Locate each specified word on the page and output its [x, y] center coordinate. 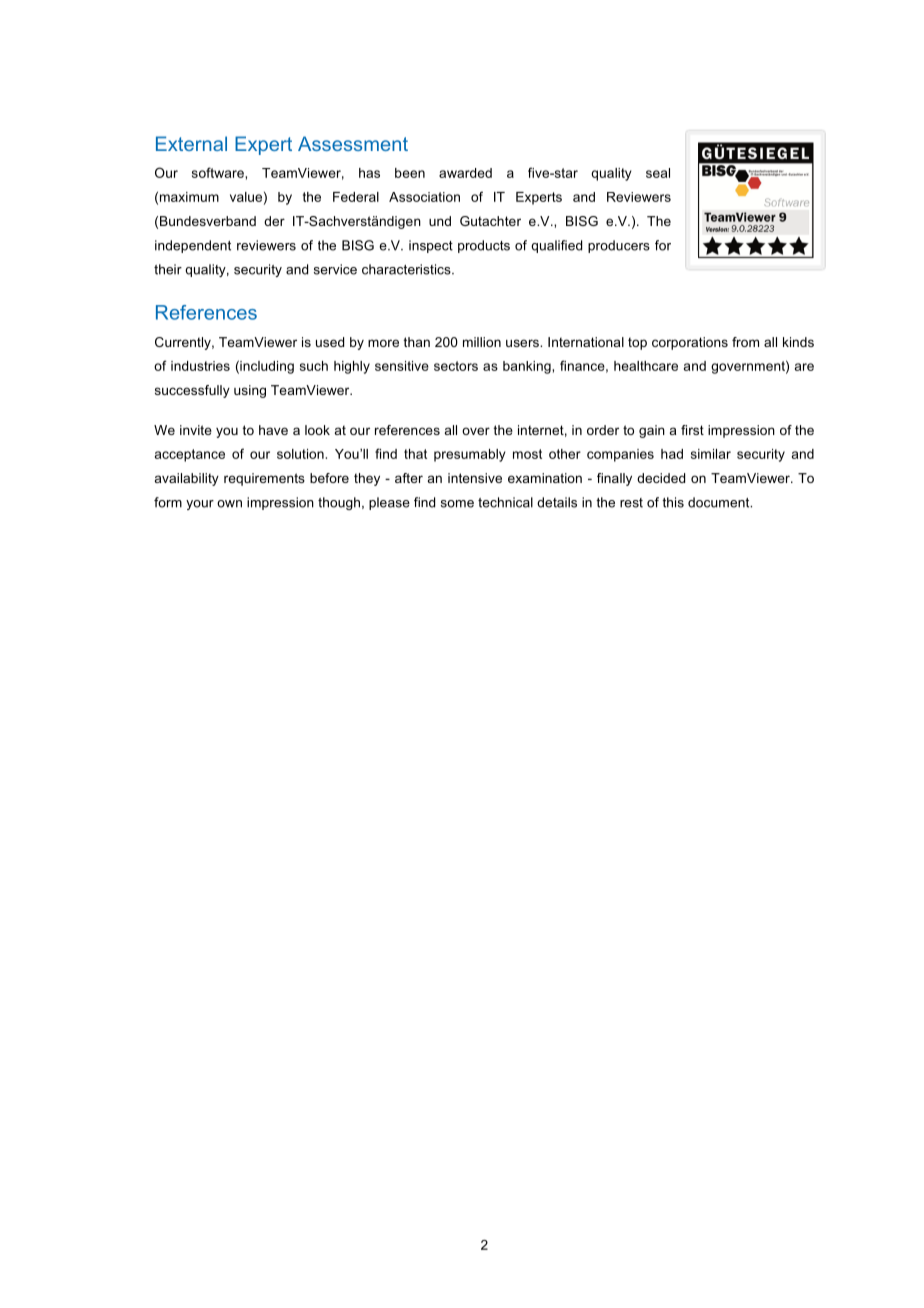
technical [505, 502]
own [229, 504]
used [330, 342]
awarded [465, 173]
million [482, 342]
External [191, 143]
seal [658, 173]
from [745, 342]
